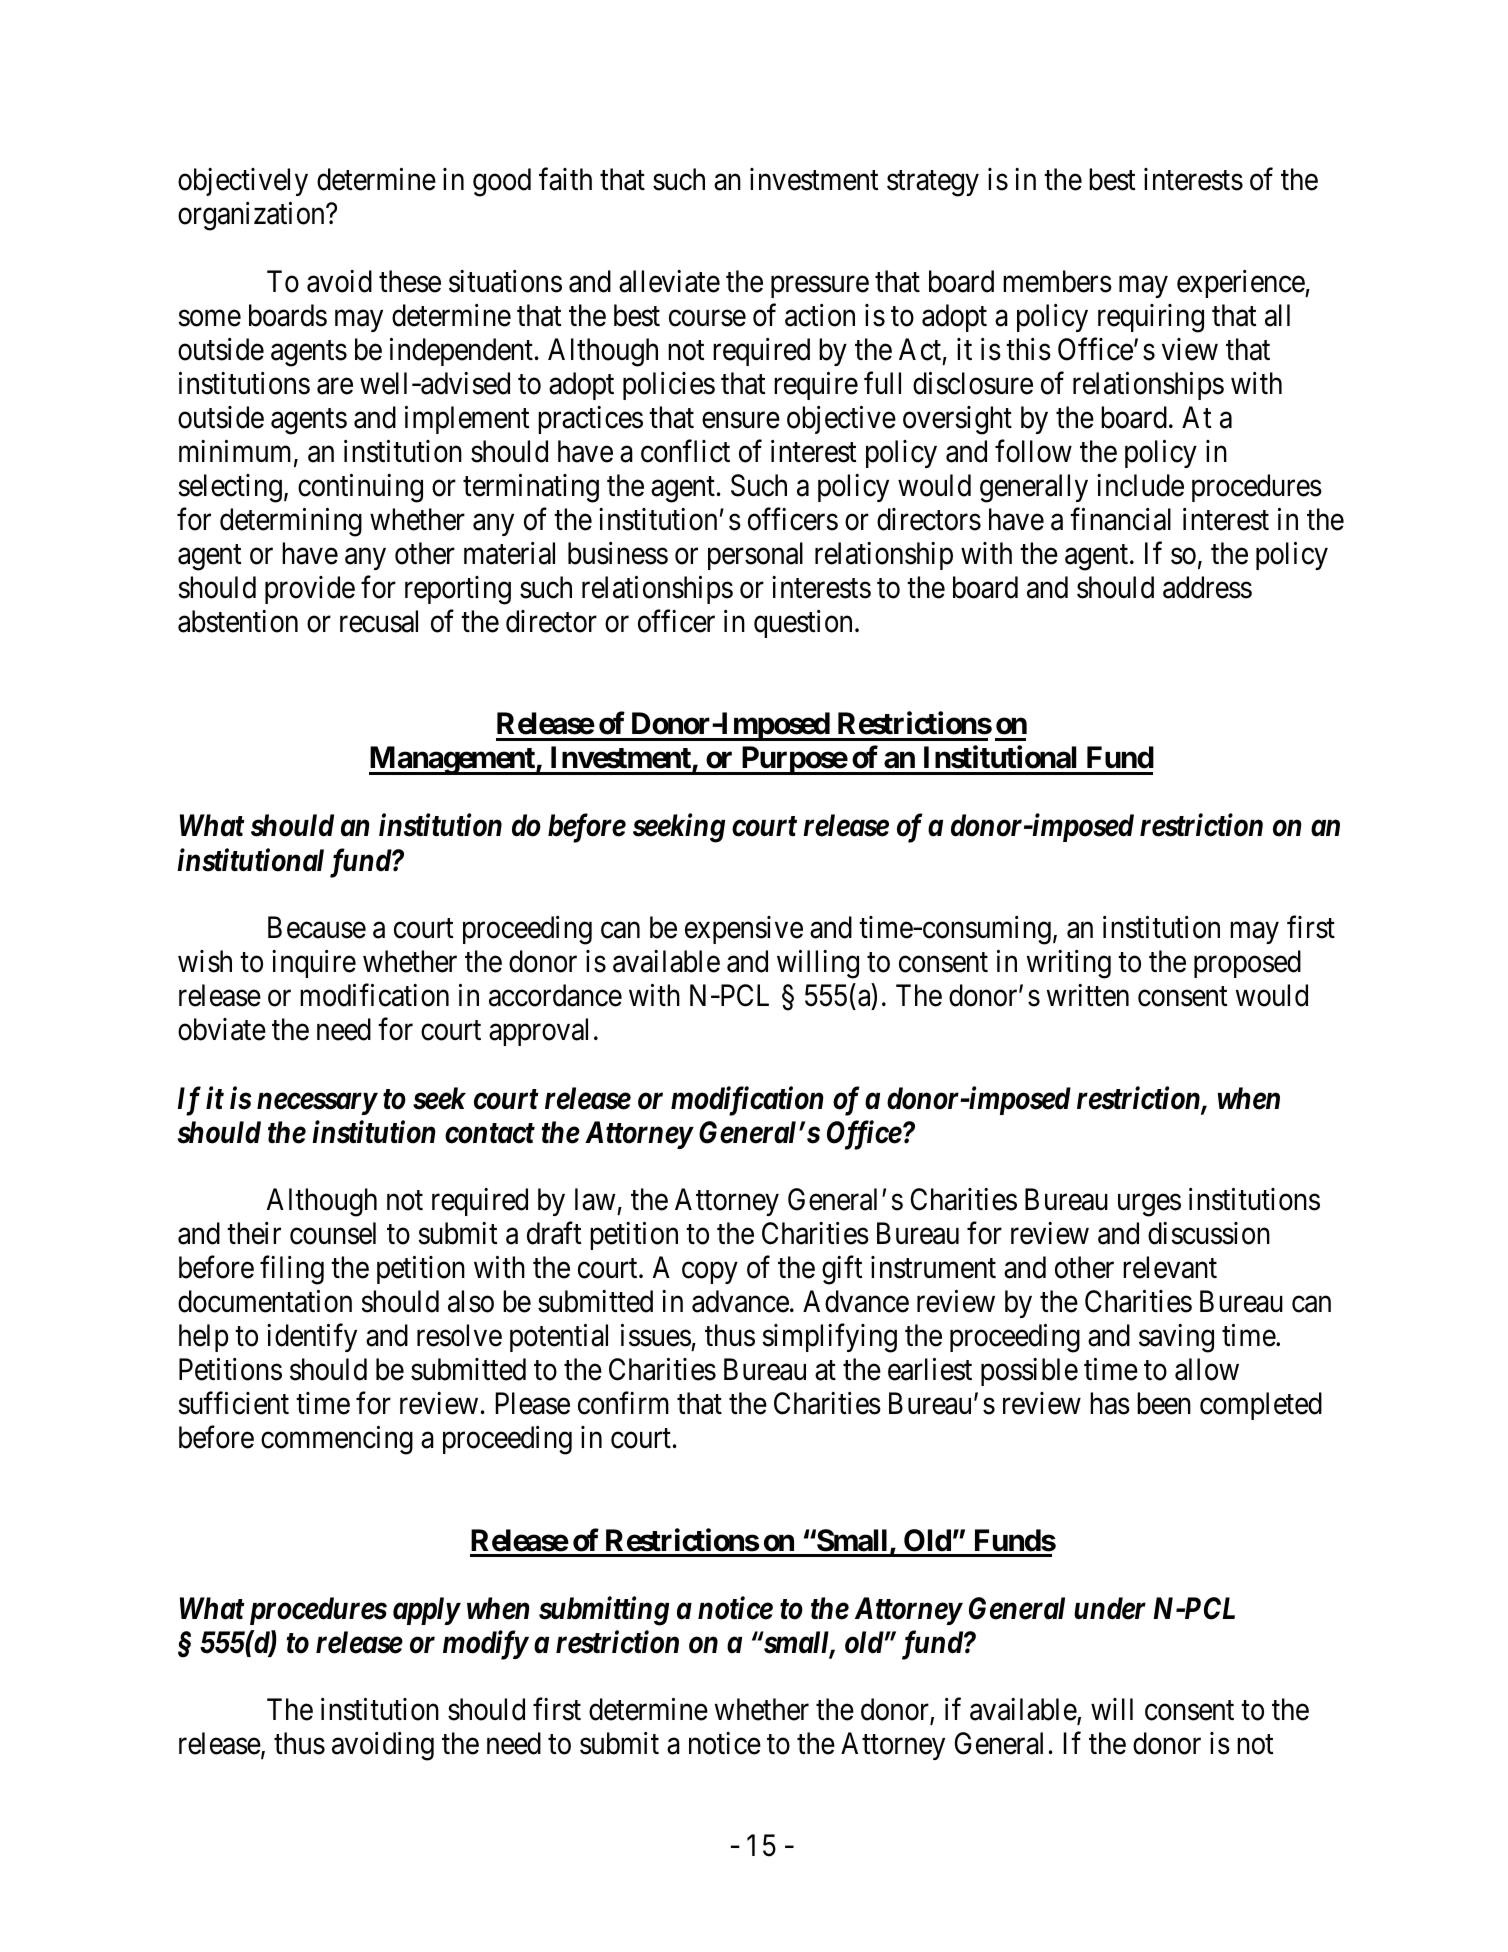 Image resolution: width=1508 pixels, height=1952 pixels. I want to click on discussion, so click(1209, 1233).
